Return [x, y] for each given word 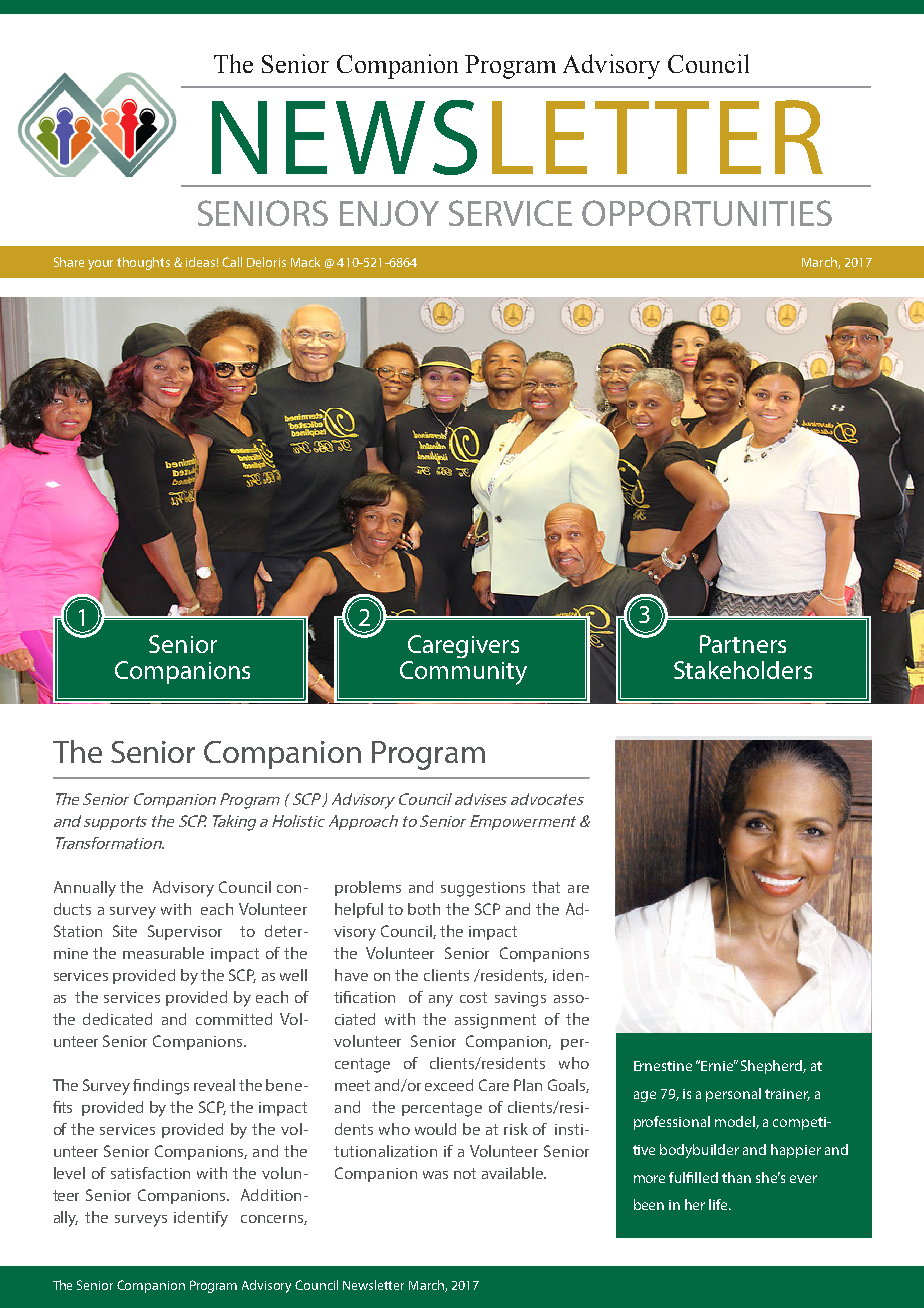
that [546, 887]
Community [463, 673]
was [435, 1175]
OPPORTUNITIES [707, 213]
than [736, 1177]
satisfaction [150, 1173]
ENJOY [389, 213]
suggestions [483, 889]
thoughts [143, 263]
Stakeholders [743, 670]
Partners [743, 644]
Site [125, 931]
